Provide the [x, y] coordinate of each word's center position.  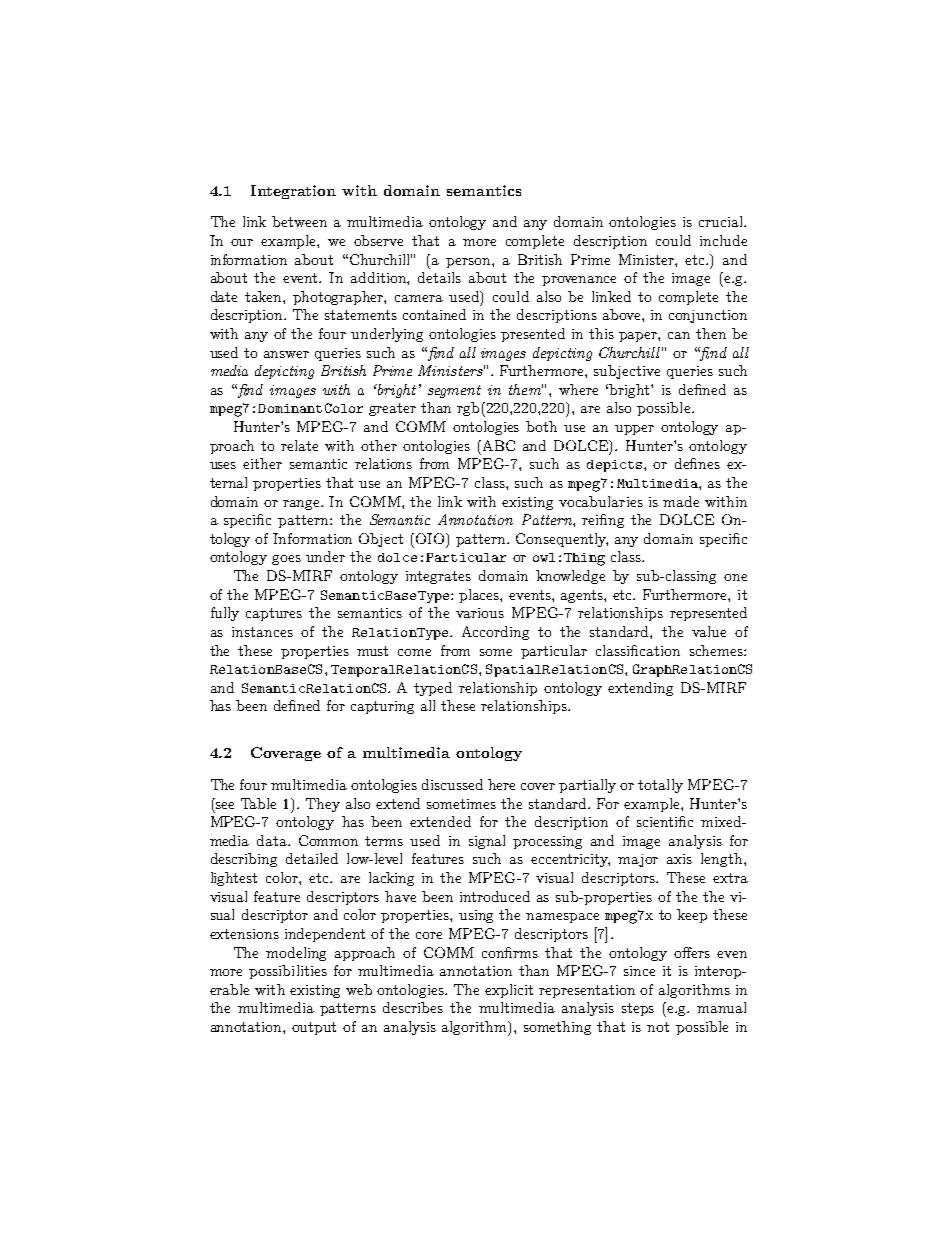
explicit [509, 991]
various [480, 613]
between [299, 221]
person [469, 263]
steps [638, 1009]
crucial [722, 221]
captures [274, 614]
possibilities [288, 972]
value [709, 631]
